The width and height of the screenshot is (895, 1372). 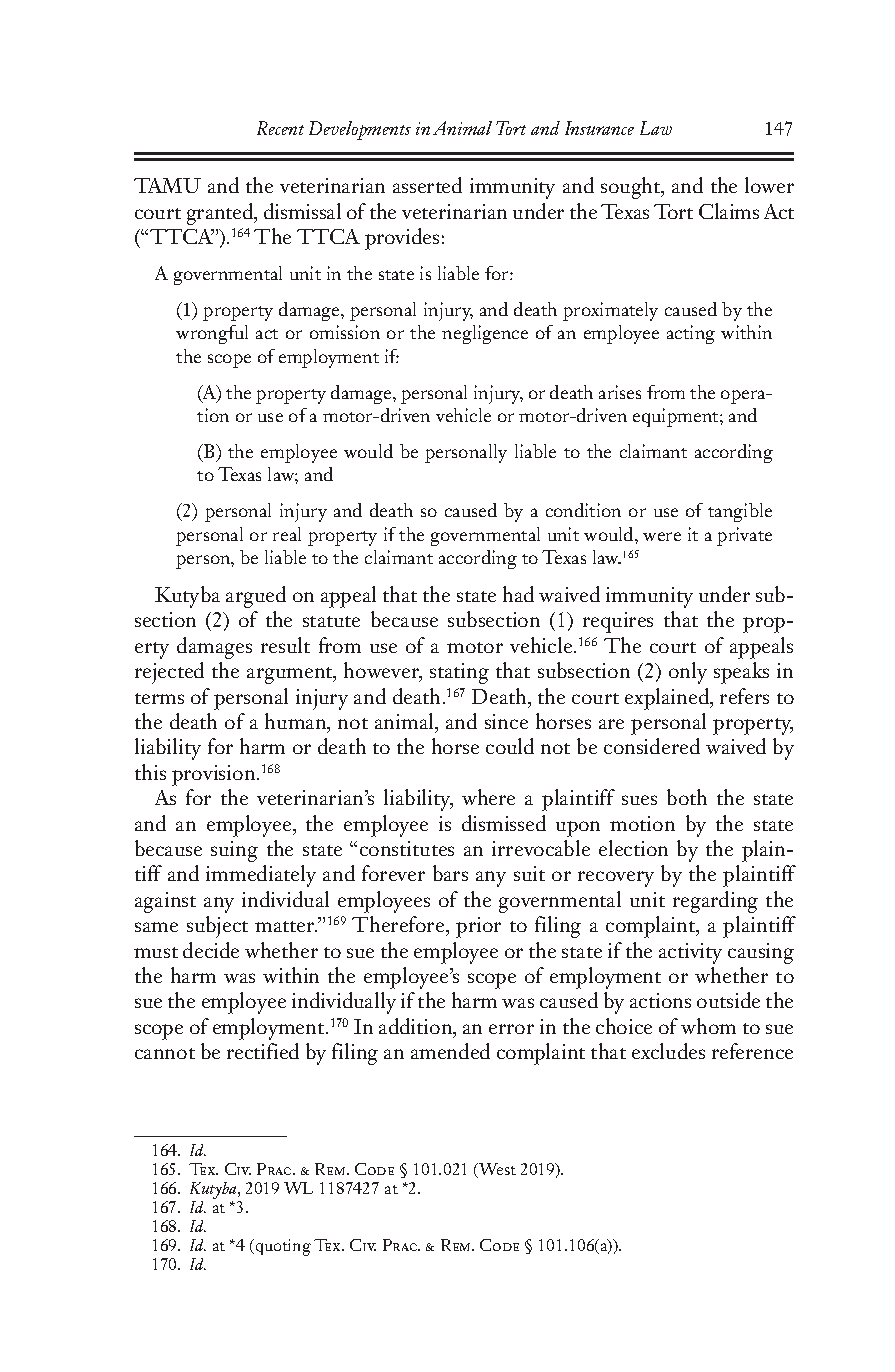 What do you see at coordinates (496, 1170) in the screenshot?
I see `West` at bounding box center [496, 1170].
